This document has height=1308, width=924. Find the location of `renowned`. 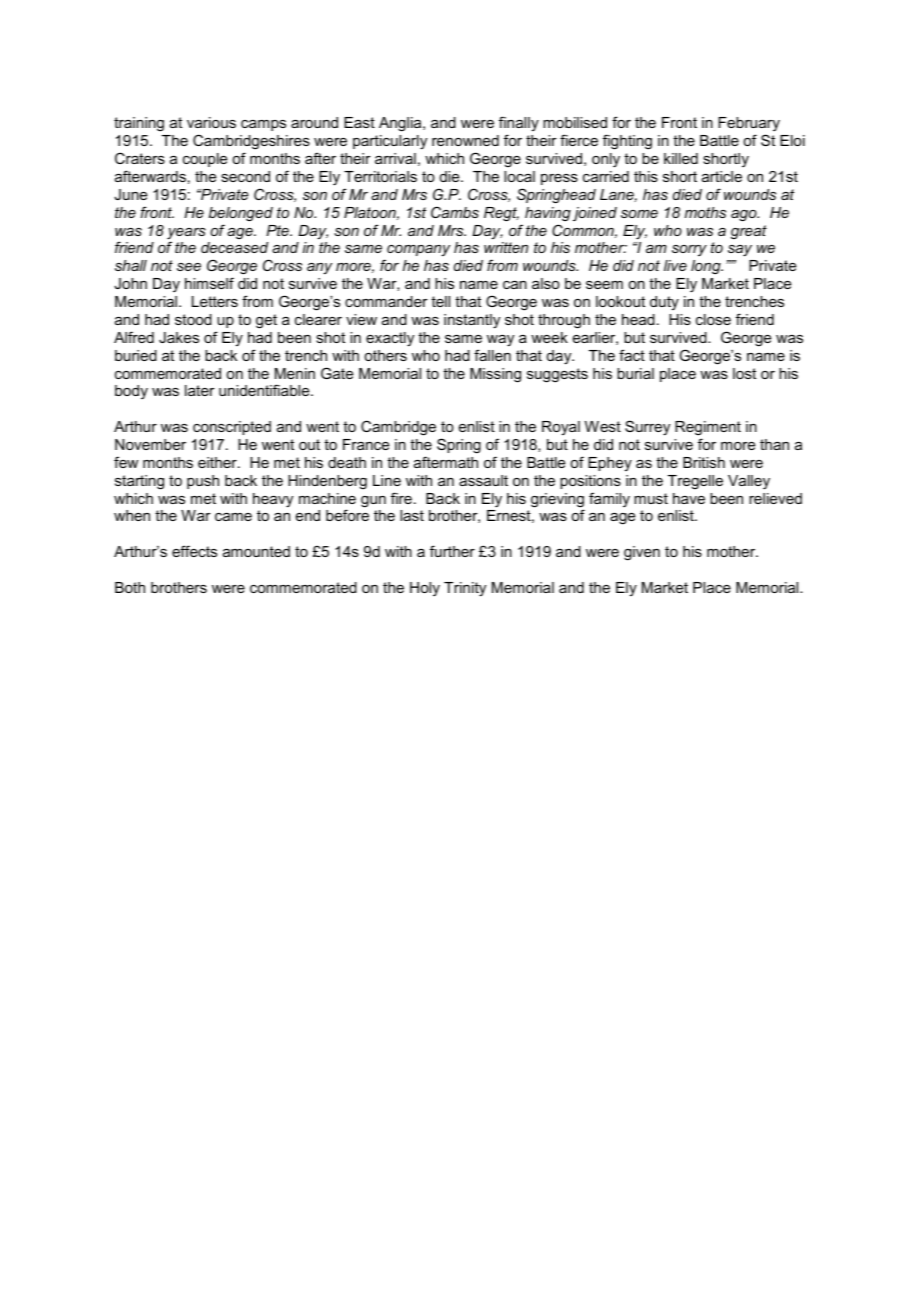

renowned is located at coordinates (465, 140).
